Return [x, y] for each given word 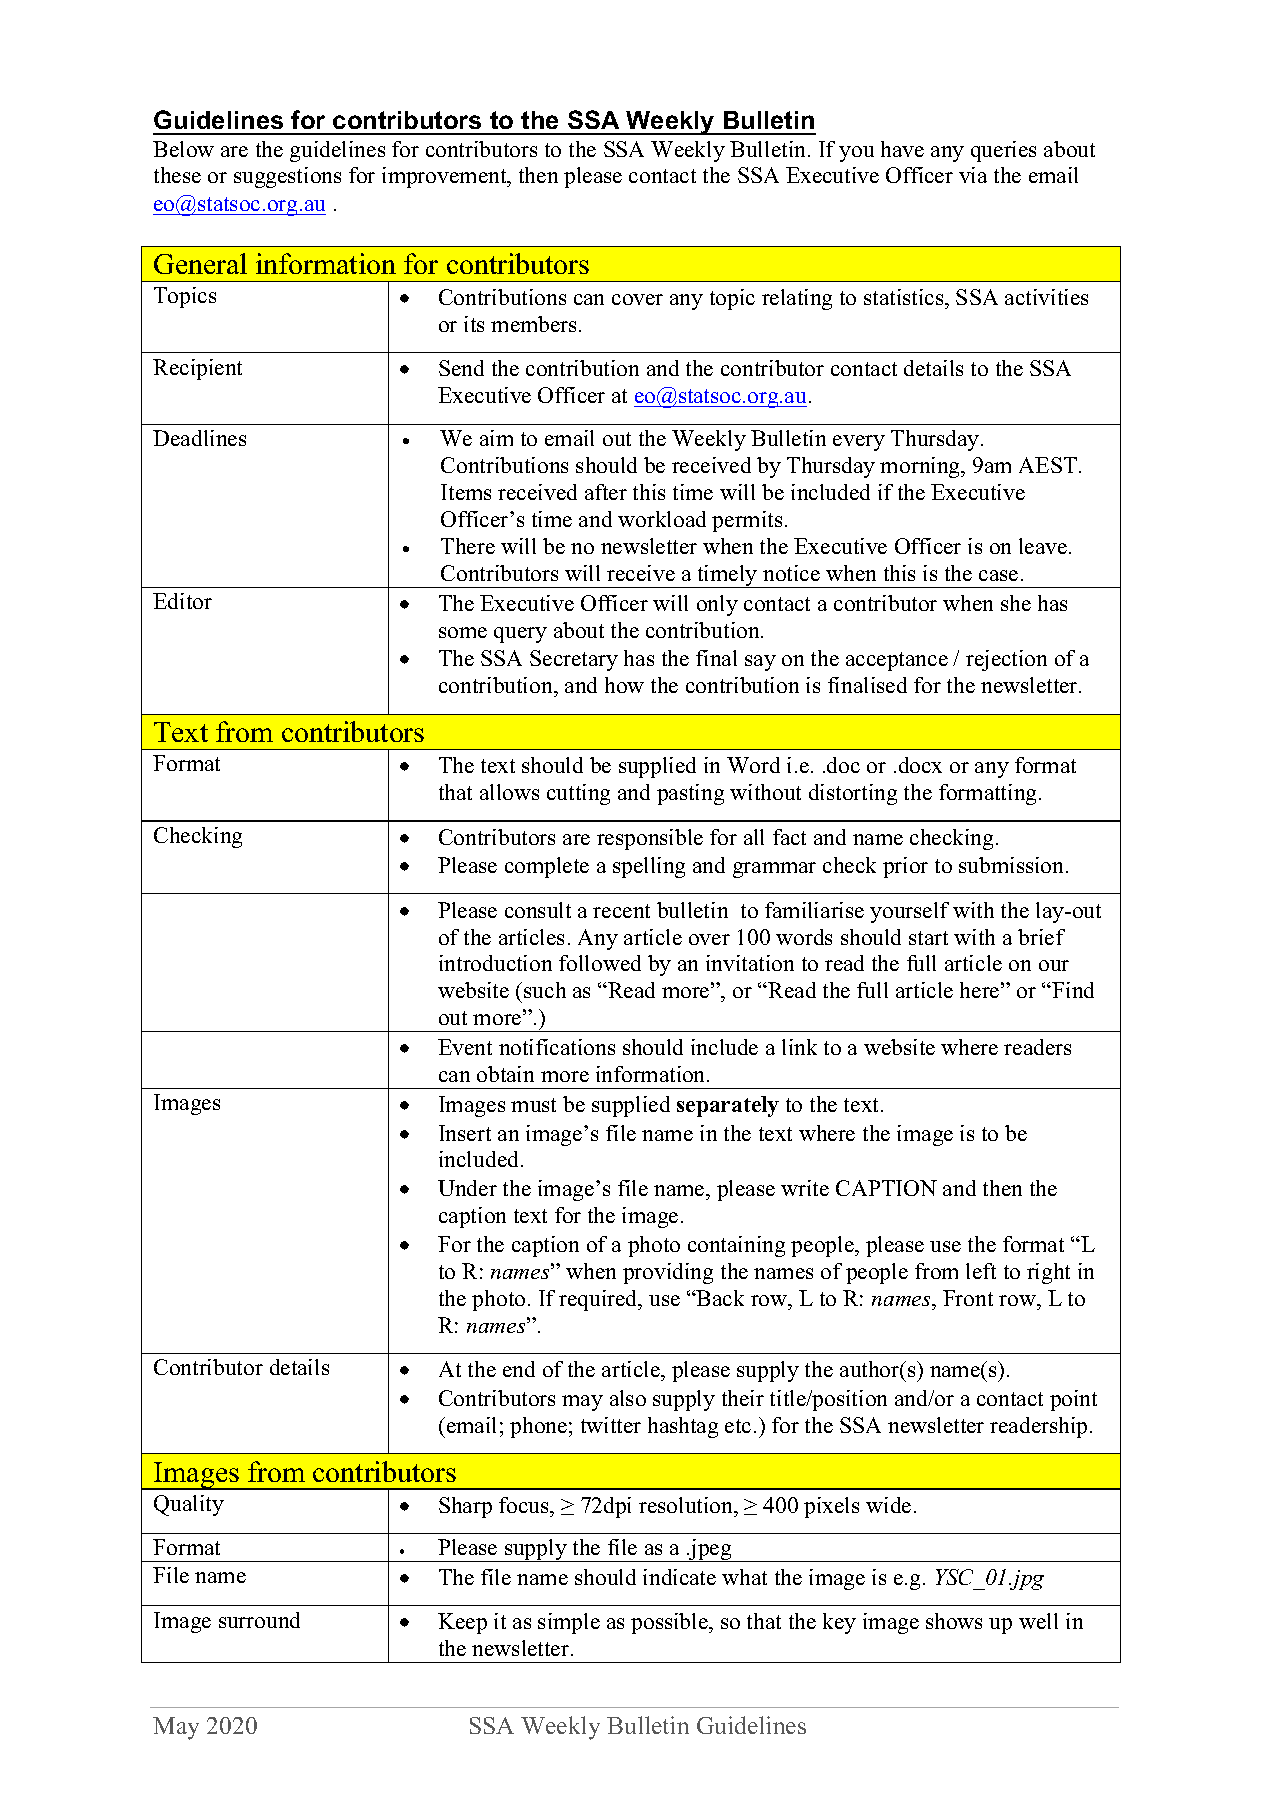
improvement [445, 177]
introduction [495, 963]
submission [1013, 865]
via [973, 175]
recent [621, 911]
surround [259, 1620]
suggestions [287, 177]
